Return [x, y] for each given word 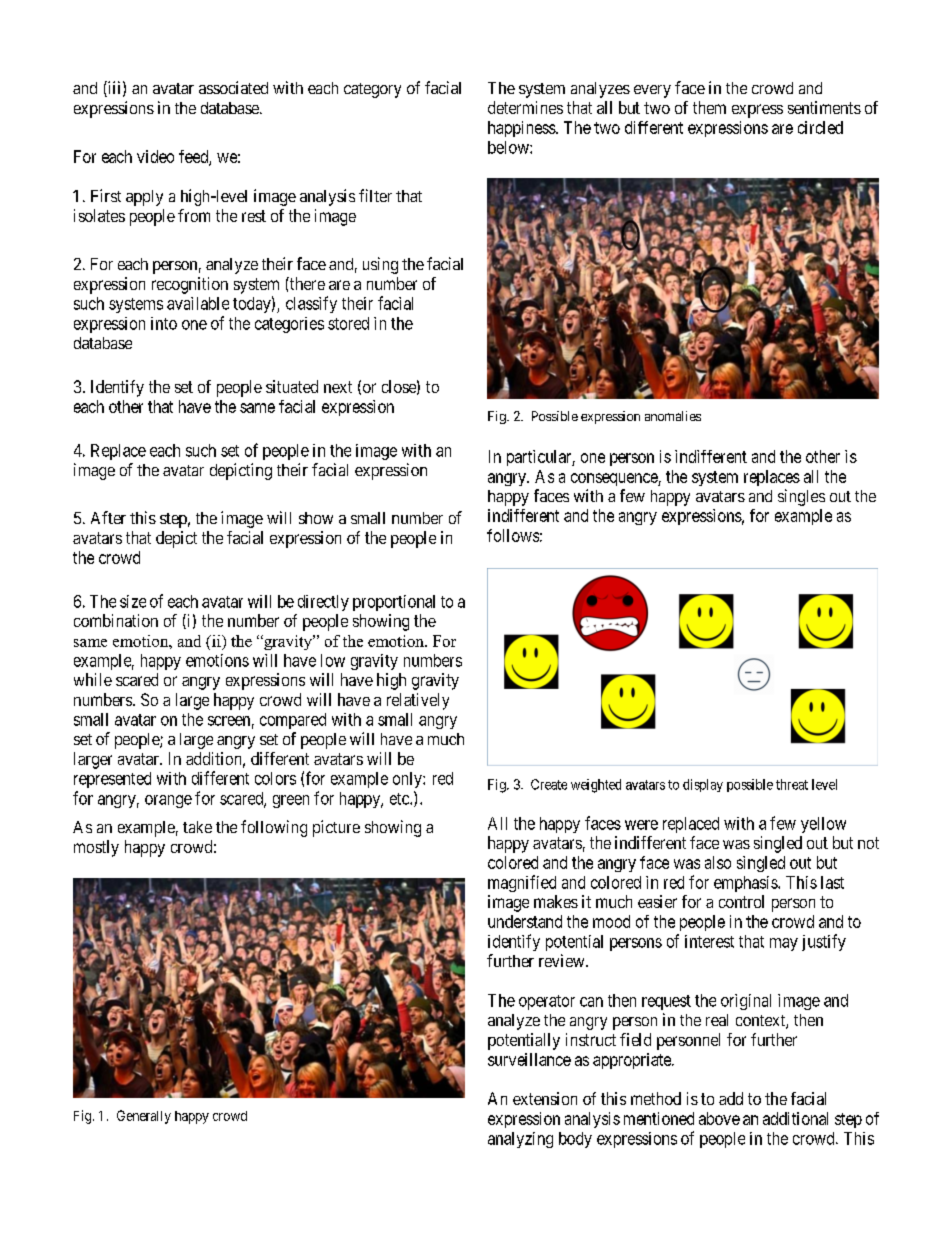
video [155, 156]
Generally [144, 1117]
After [108, 517]
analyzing [520, 1140]
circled [820, 127]
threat [792, 784]
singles [801, 497]
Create [549, 784]
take [197, 827]
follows [513, 535]
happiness [522, 129]
